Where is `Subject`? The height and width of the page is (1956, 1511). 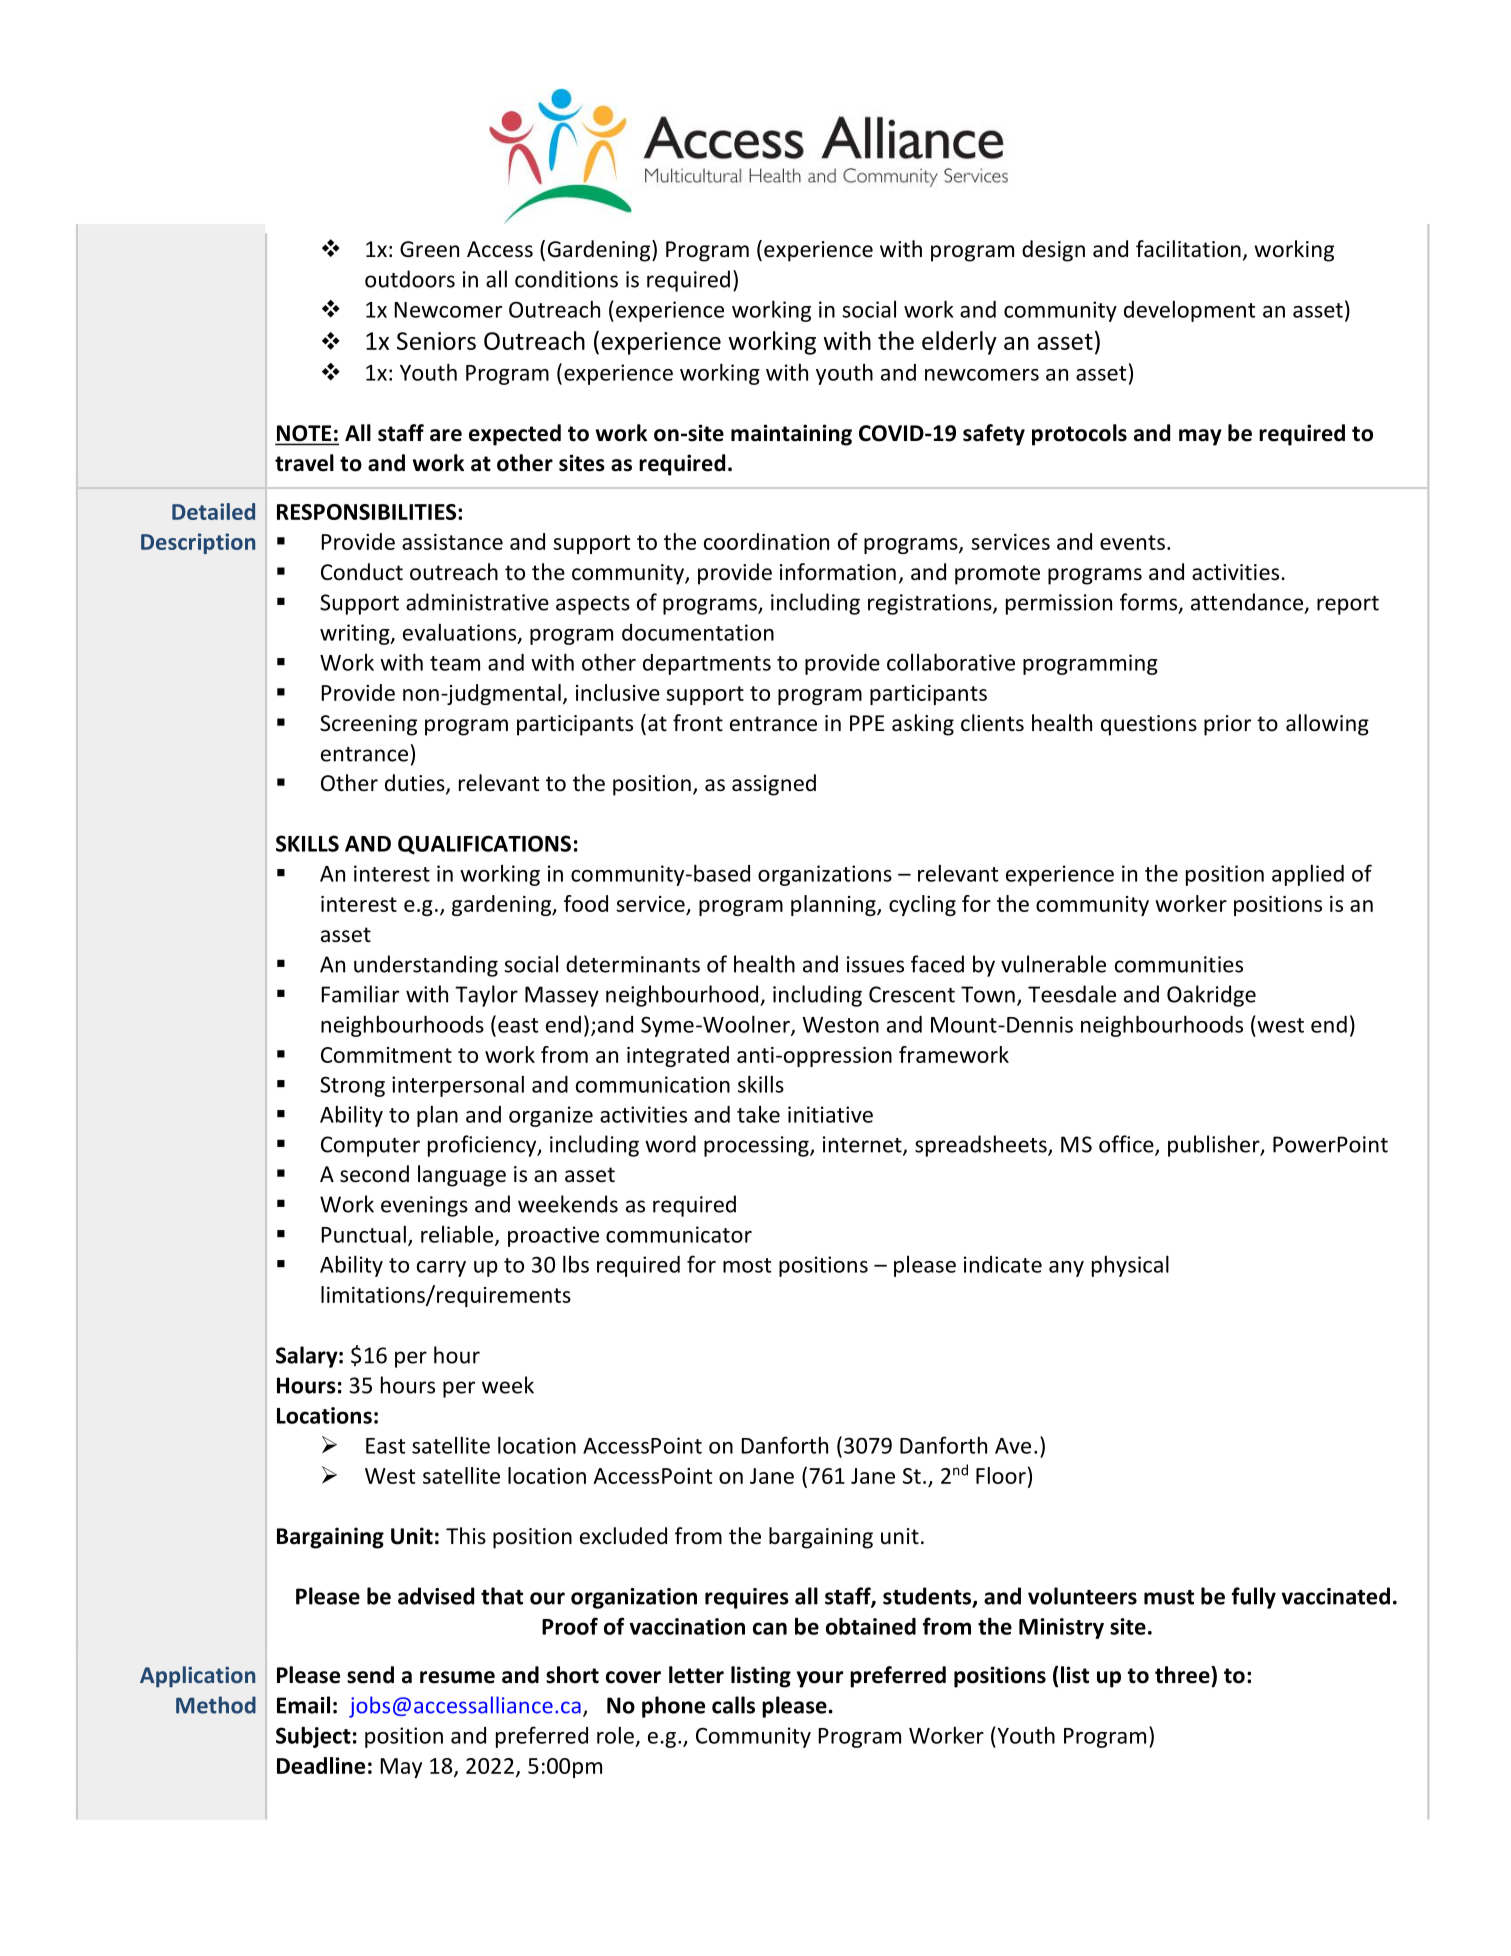 Subject is located at coordinates (313, 1737).
